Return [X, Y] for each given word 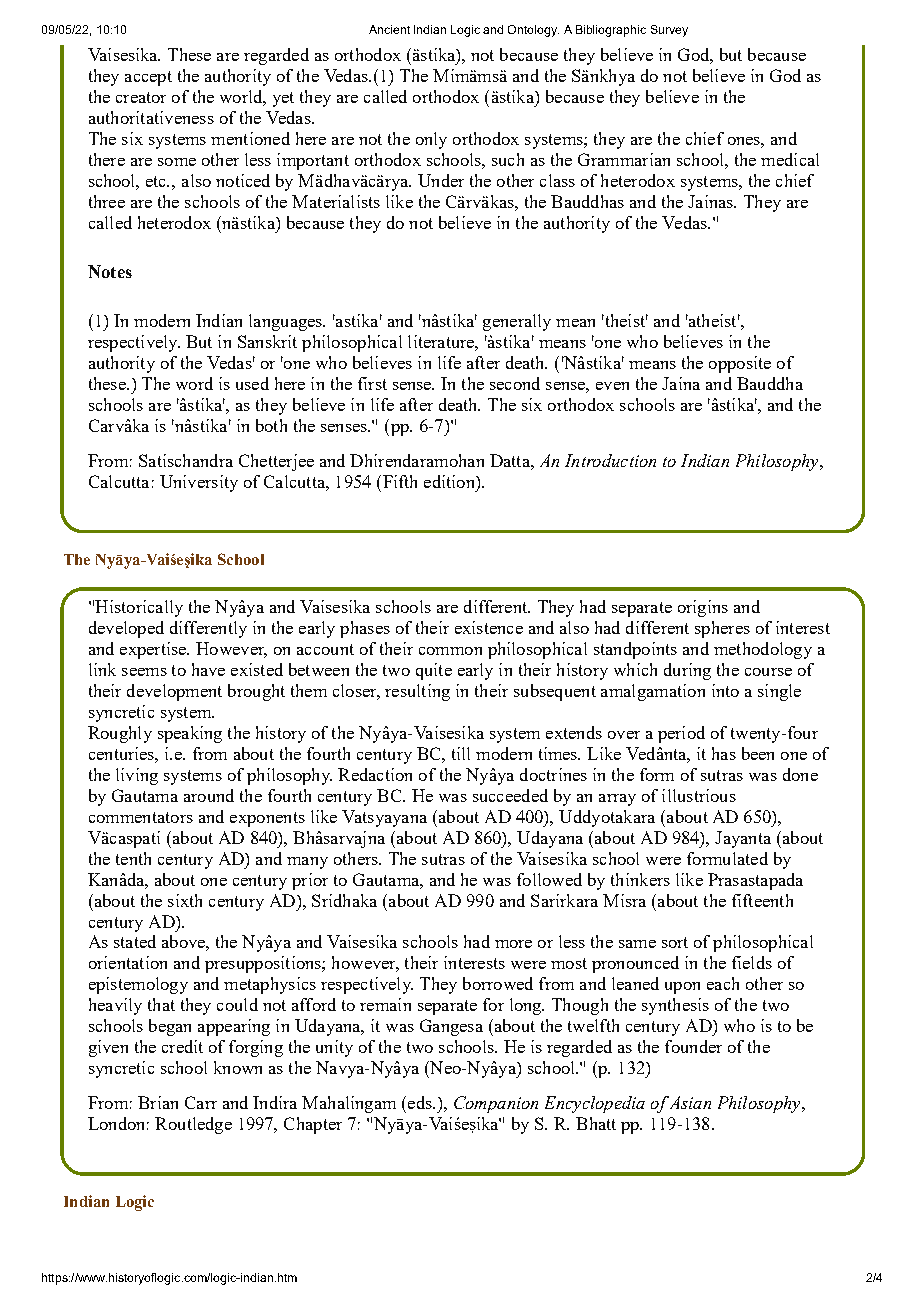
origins [703, 608]
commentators [141, 817]
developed [126, 629]
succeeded [510, 795]
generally [517, 322]
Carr [201, 1102]
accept [148, 78]
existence [489, 627]
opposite [740, 364]
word [194, 383]
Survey [669, 31]
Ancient [389, 29]
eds [421, 1102]
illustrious [699, 795]
